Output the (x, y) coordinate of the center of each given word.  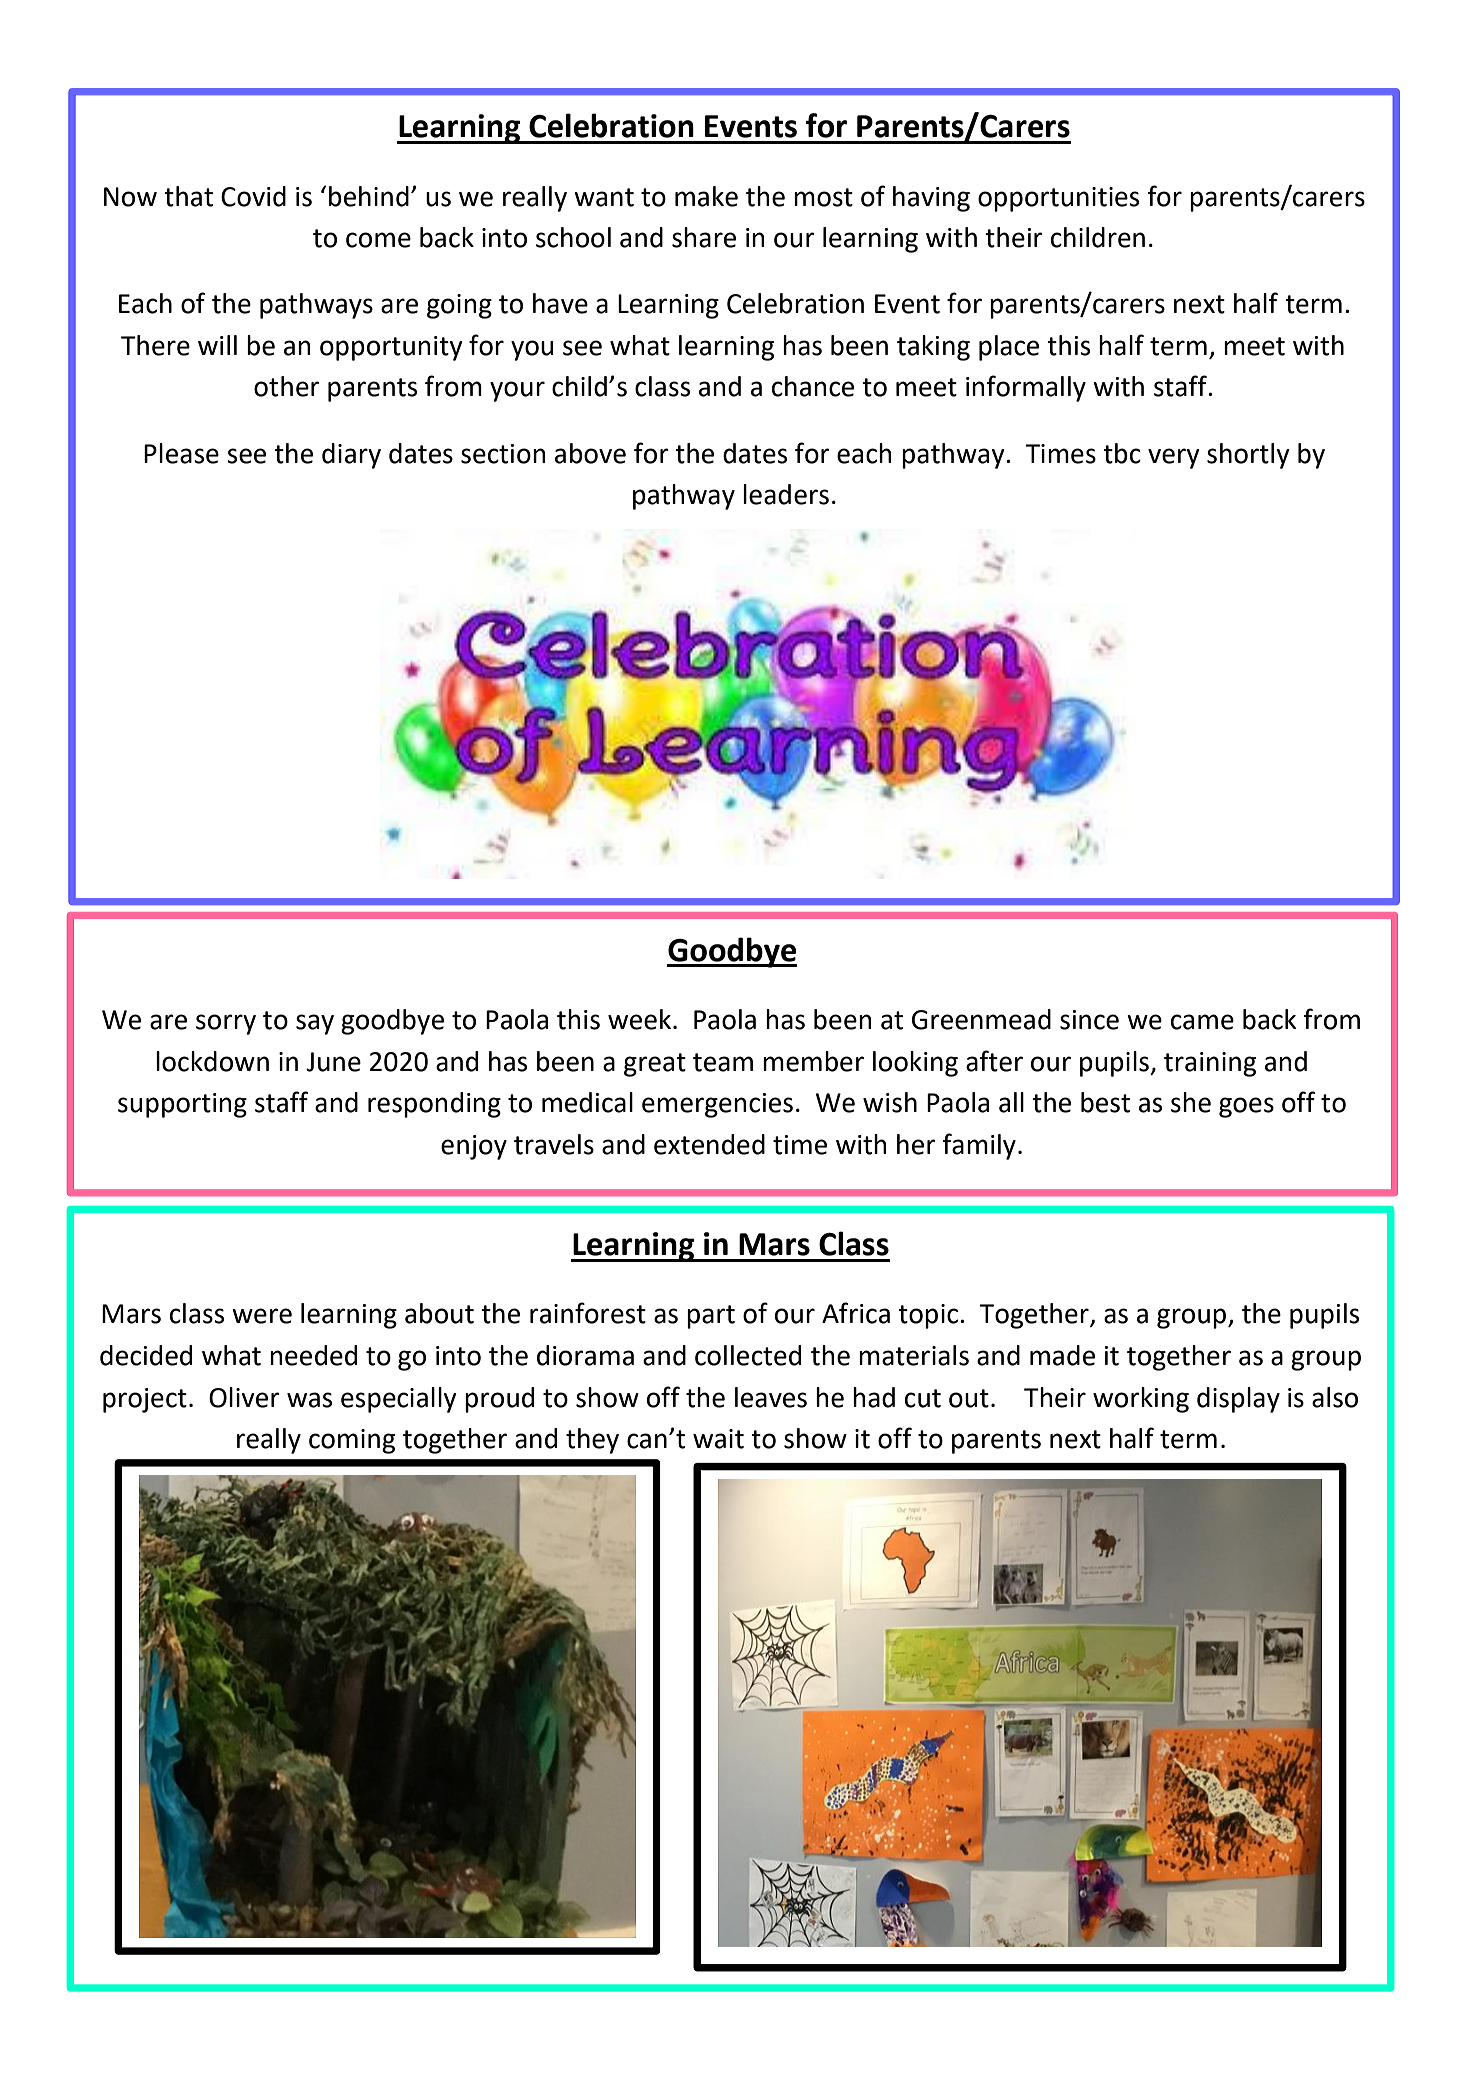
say (315, 1024)
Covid (253, 196)
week (641, 1019)
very (1174, 458)
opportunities (1058, 199)
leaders (786, 494)
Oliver (244, 1397)
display (1238, 1400)
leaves (771, 1397)
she (1191, 1102)
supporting (182, 1105)
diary (351, 456)
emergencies (717, 1105)
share (704, 237)
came (1202, 1022)
